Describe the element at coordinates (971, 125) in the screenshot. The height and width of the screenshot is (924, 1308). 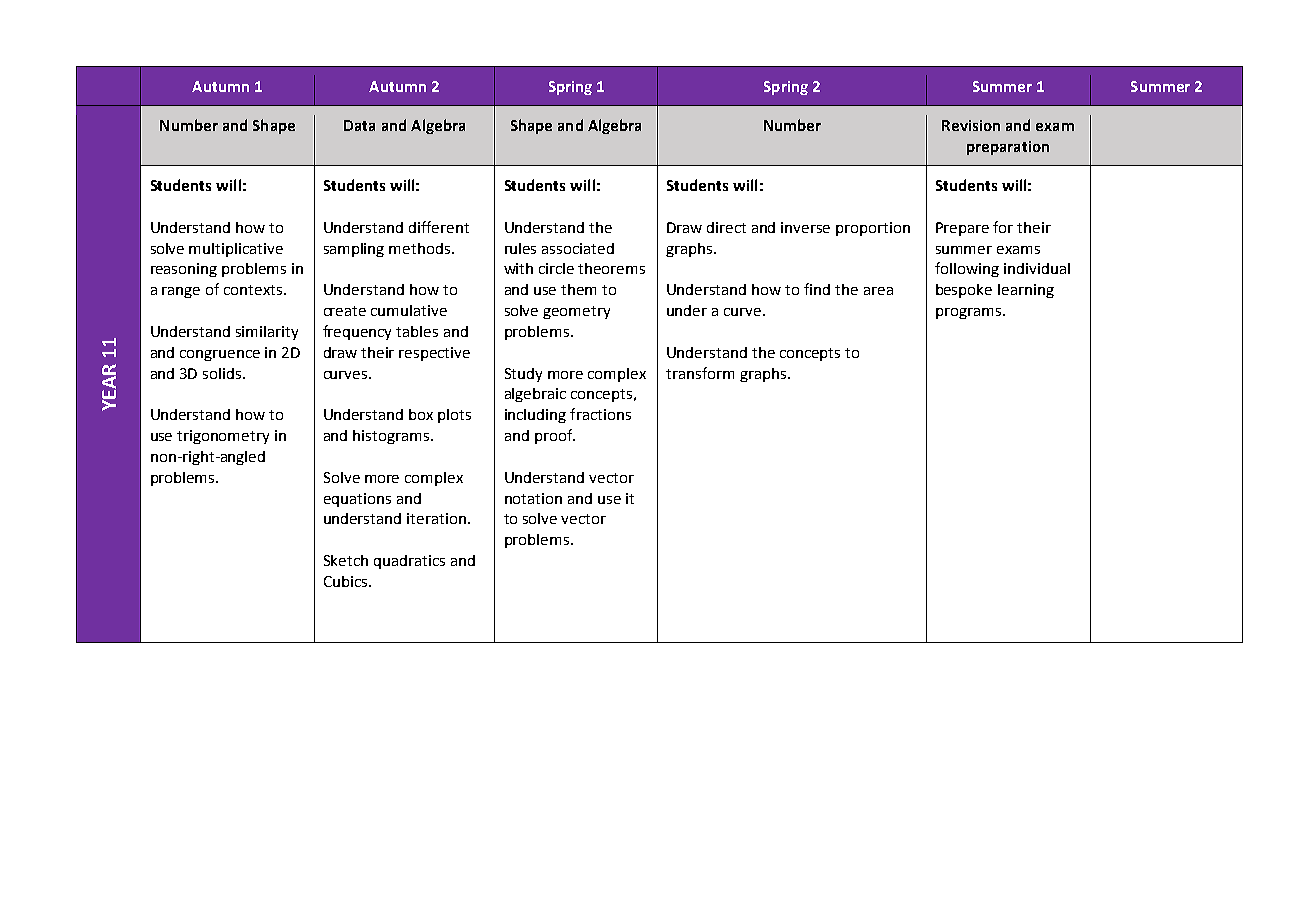
I see `Revision` at that location.
